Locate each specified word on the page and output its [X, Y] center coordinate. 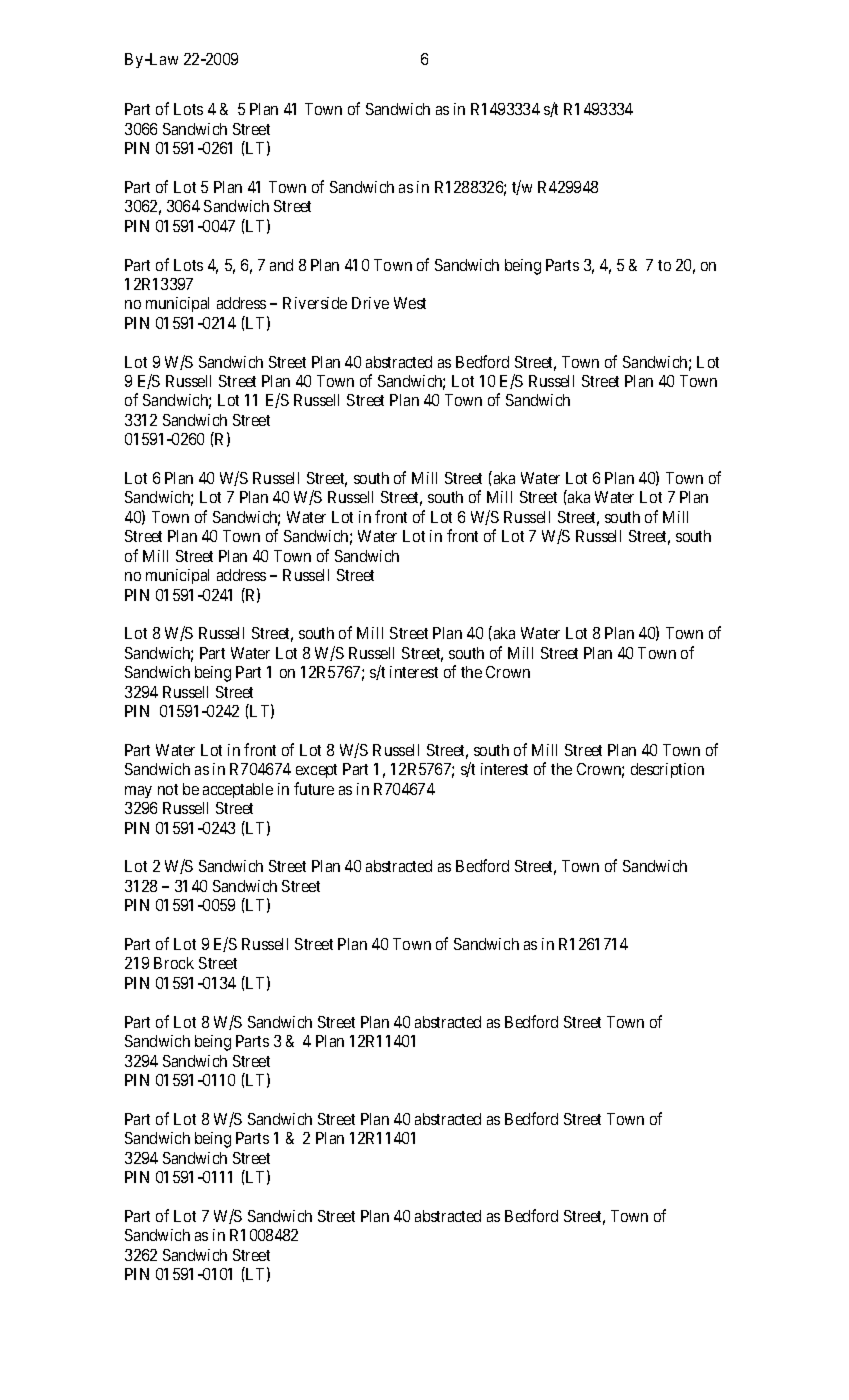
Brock [174, 963]
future [314, 788]
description [667, 770]
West [410, 303]
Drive [370, 303]
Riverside [315, 303]
